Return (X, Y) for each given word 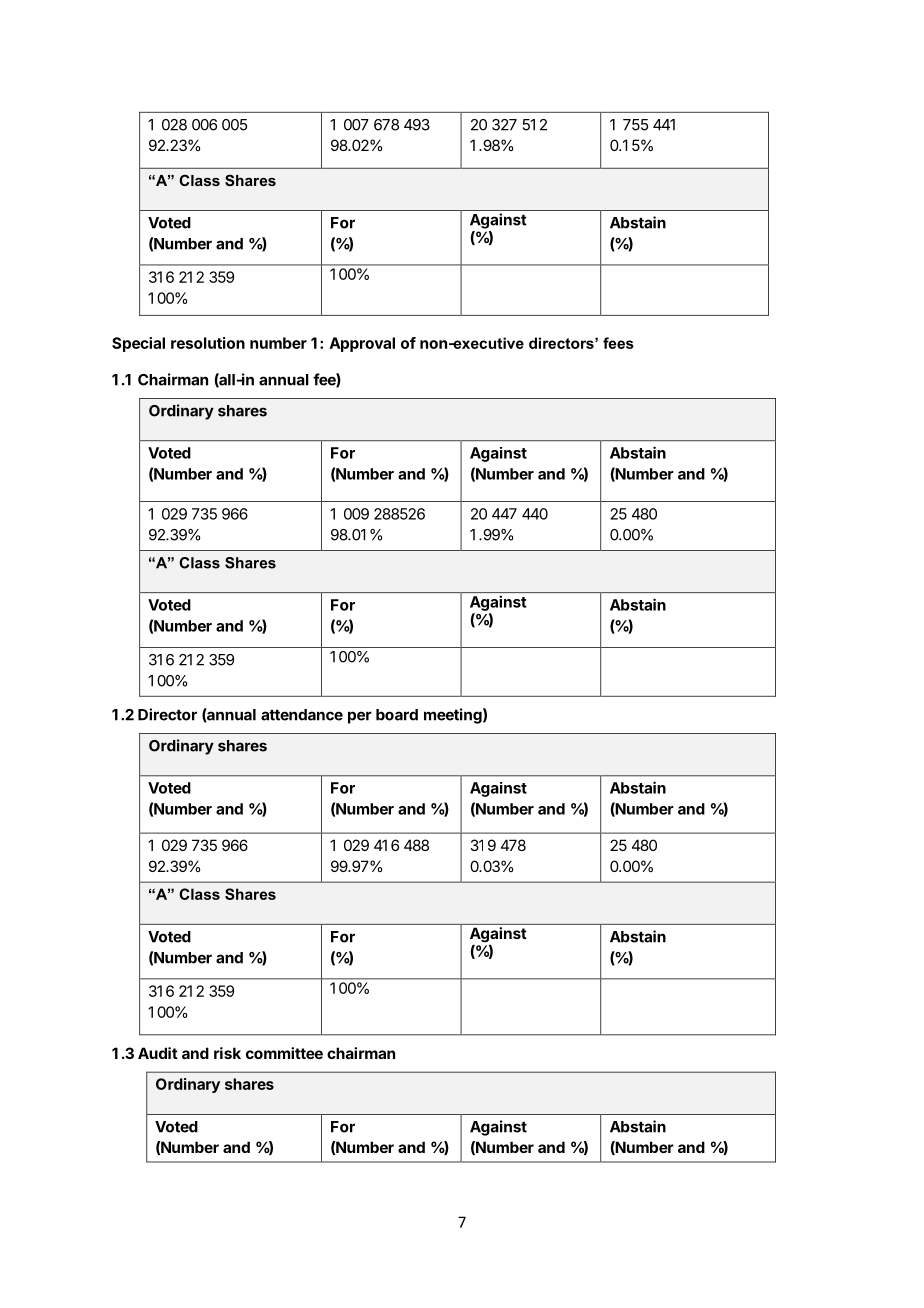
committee (284, 1053)
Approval (362, 344)
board (397, 715)
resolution (208, 343)
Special (138, 344)
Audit (158, 1053)
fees (618, 343)
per (360, 717)
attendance (302, 715)
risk (227, 1053)
